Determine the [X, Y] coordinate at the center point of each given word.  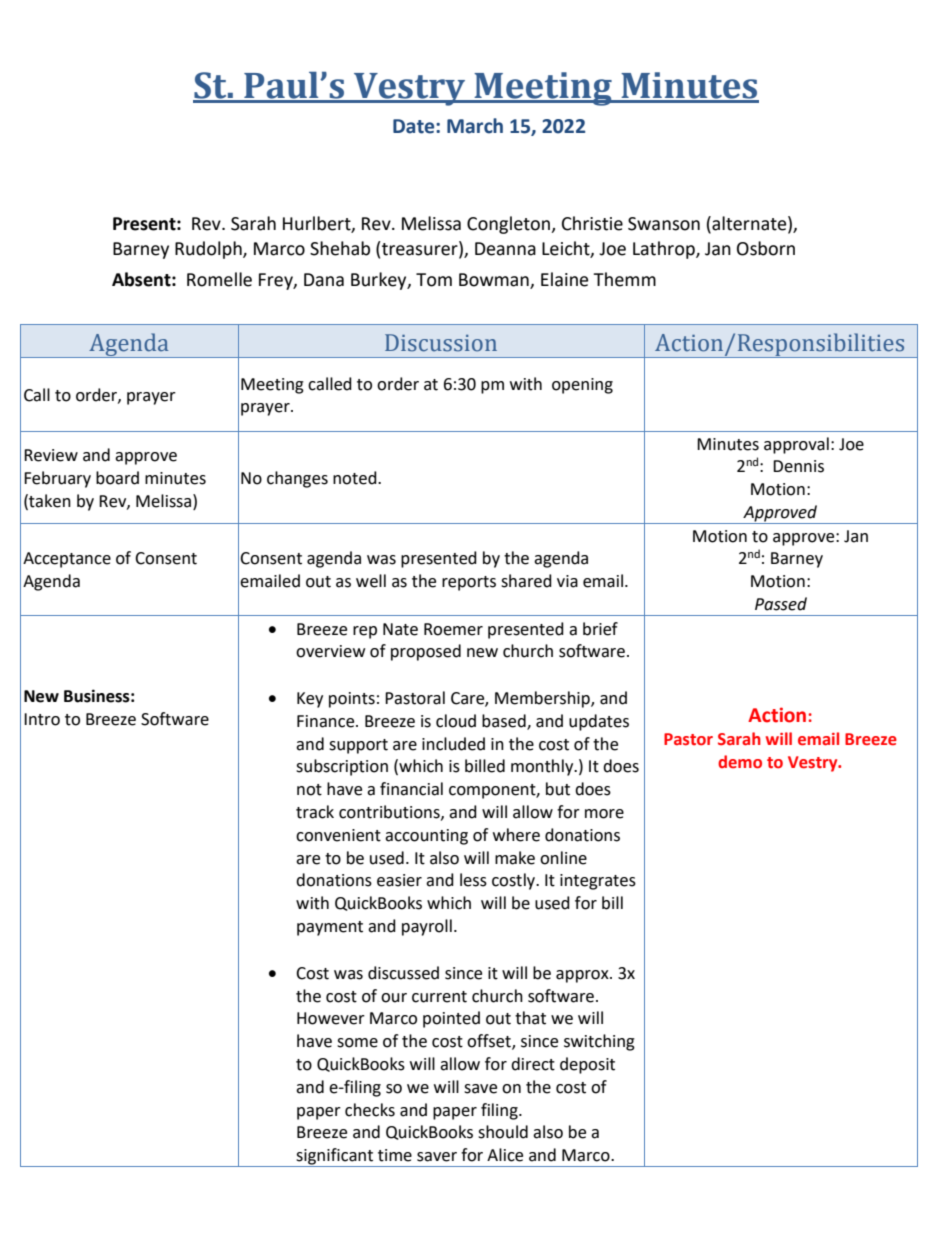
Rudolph [209, 250]
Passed [781, 604]
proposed [426, 652]
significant [335, 1157]
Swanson [664, 224]
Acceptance [67, 560]
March [475, 126]
